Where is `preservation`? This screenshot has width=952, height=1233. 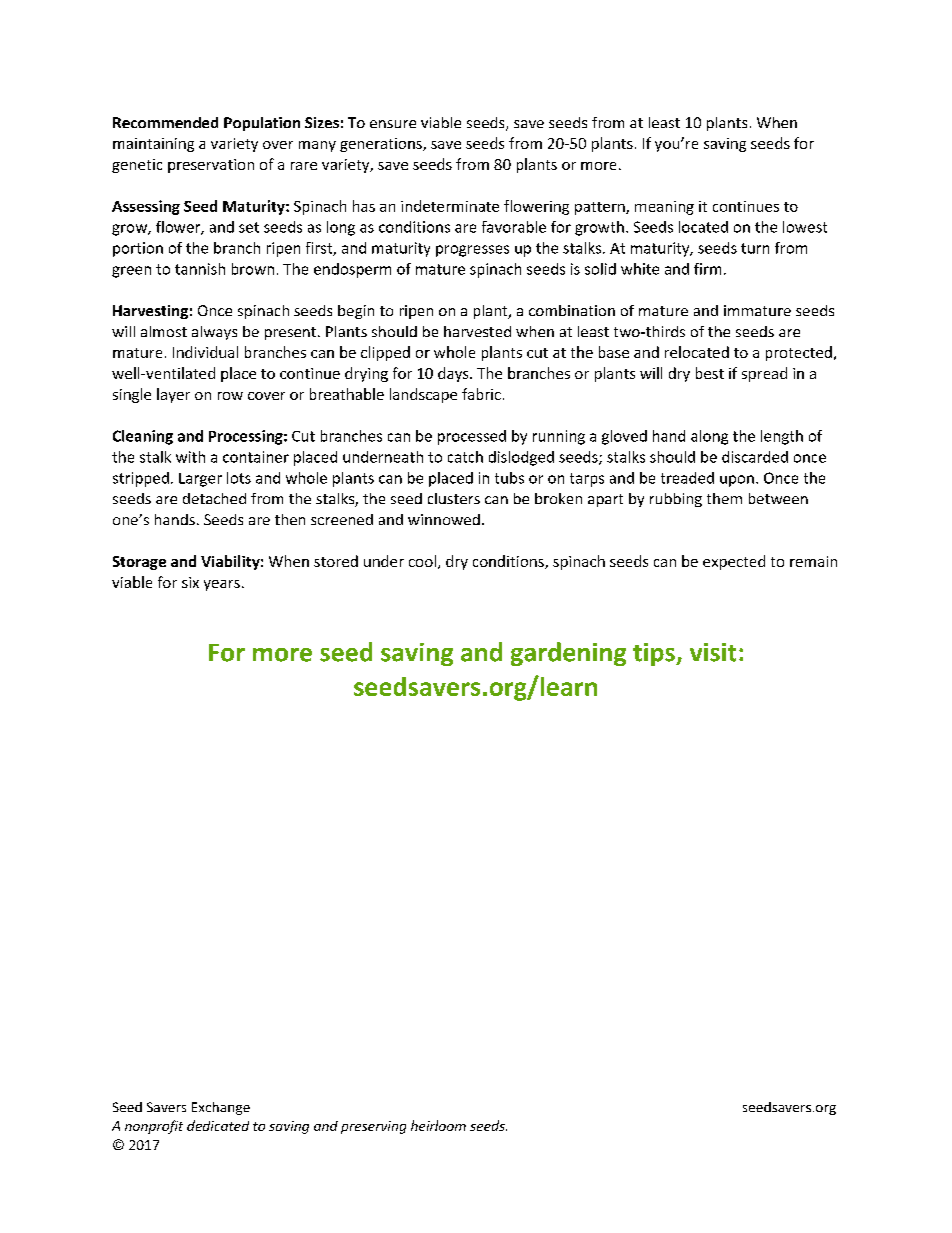 preservation is located at coordinates (211, 166).
